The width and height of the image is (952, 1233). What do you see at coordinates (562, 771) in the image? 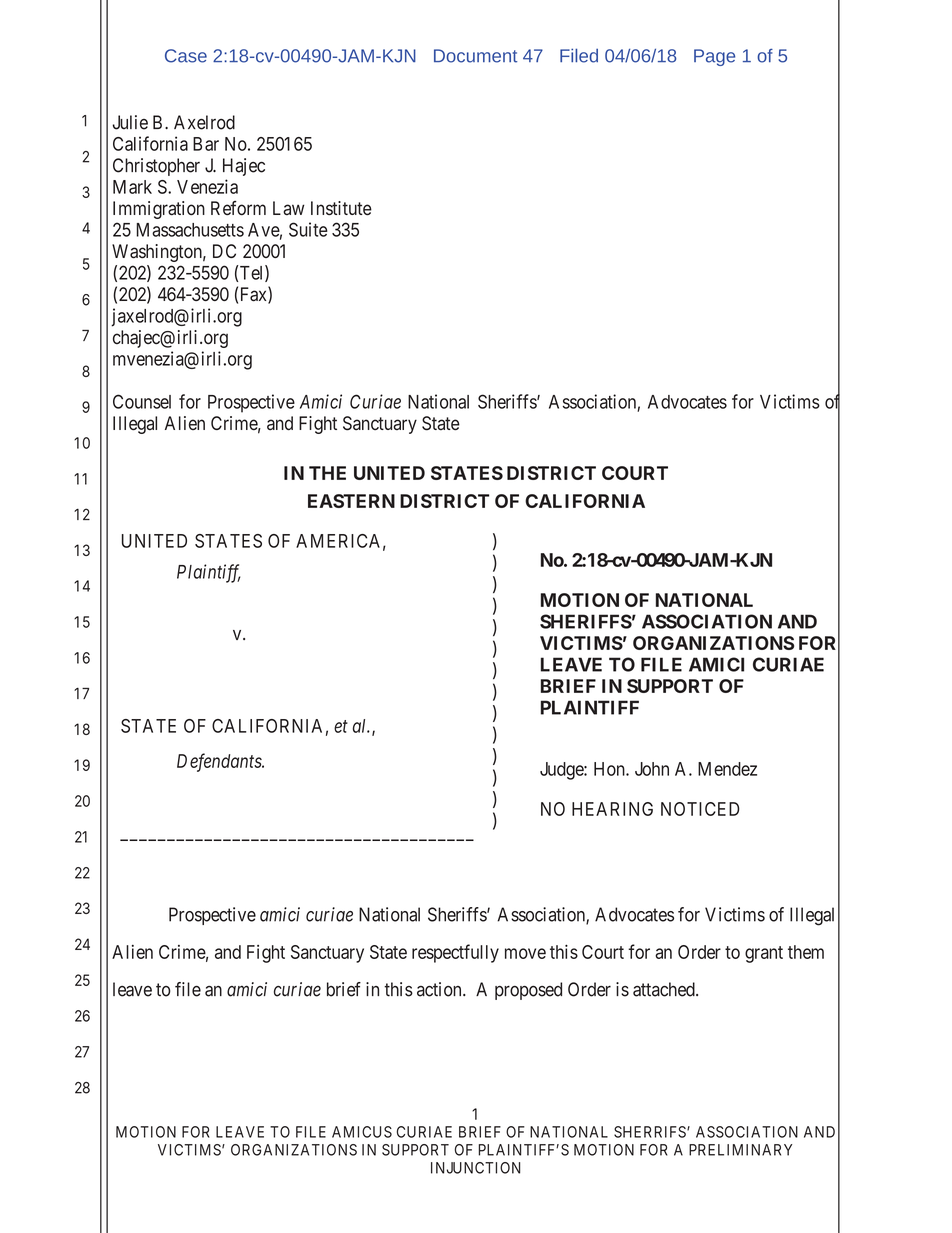
I see `Judge` at bounding box center [562, 771].
